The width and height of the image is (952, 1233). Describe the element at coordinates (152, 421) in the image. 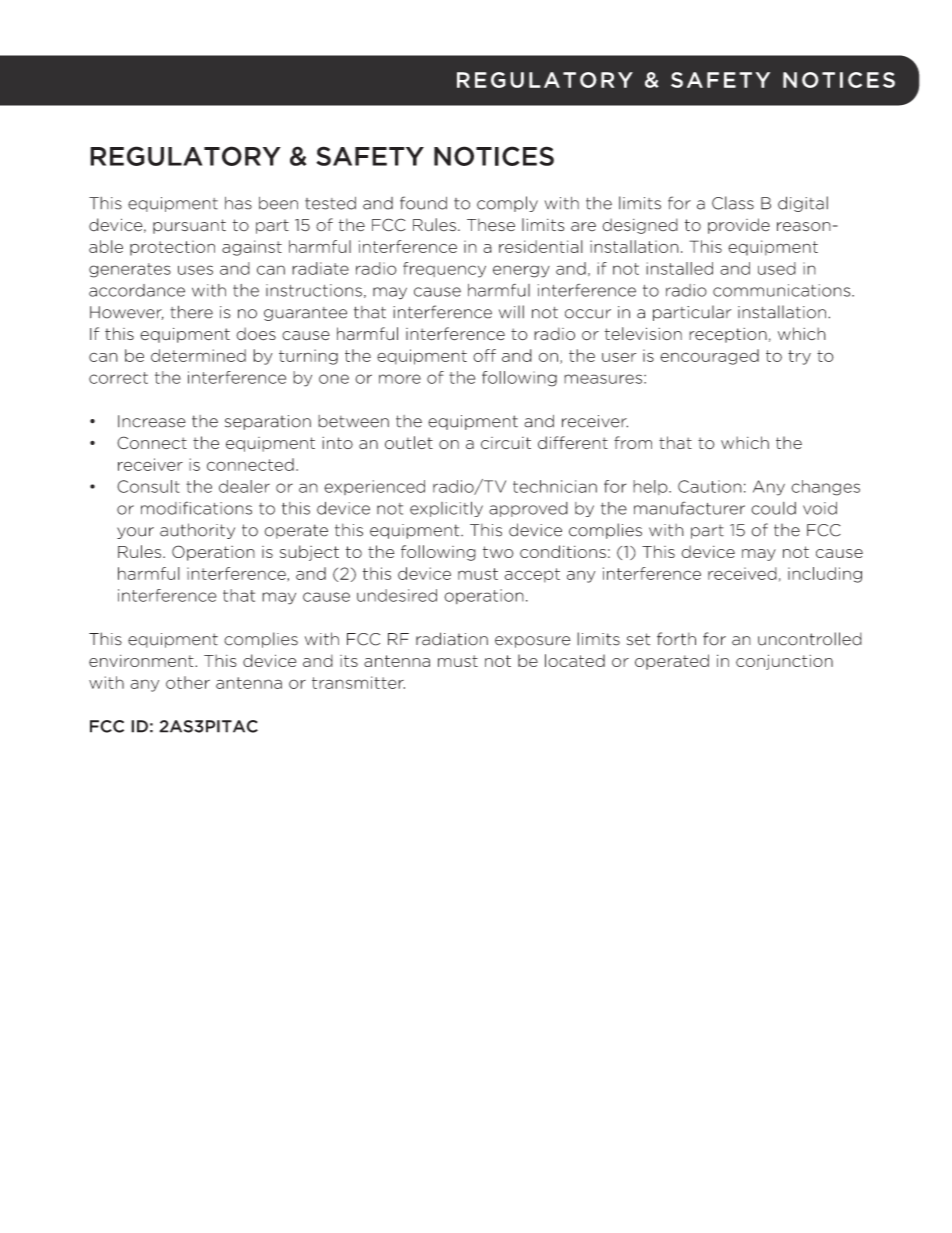

I see `Increase` at that location.
